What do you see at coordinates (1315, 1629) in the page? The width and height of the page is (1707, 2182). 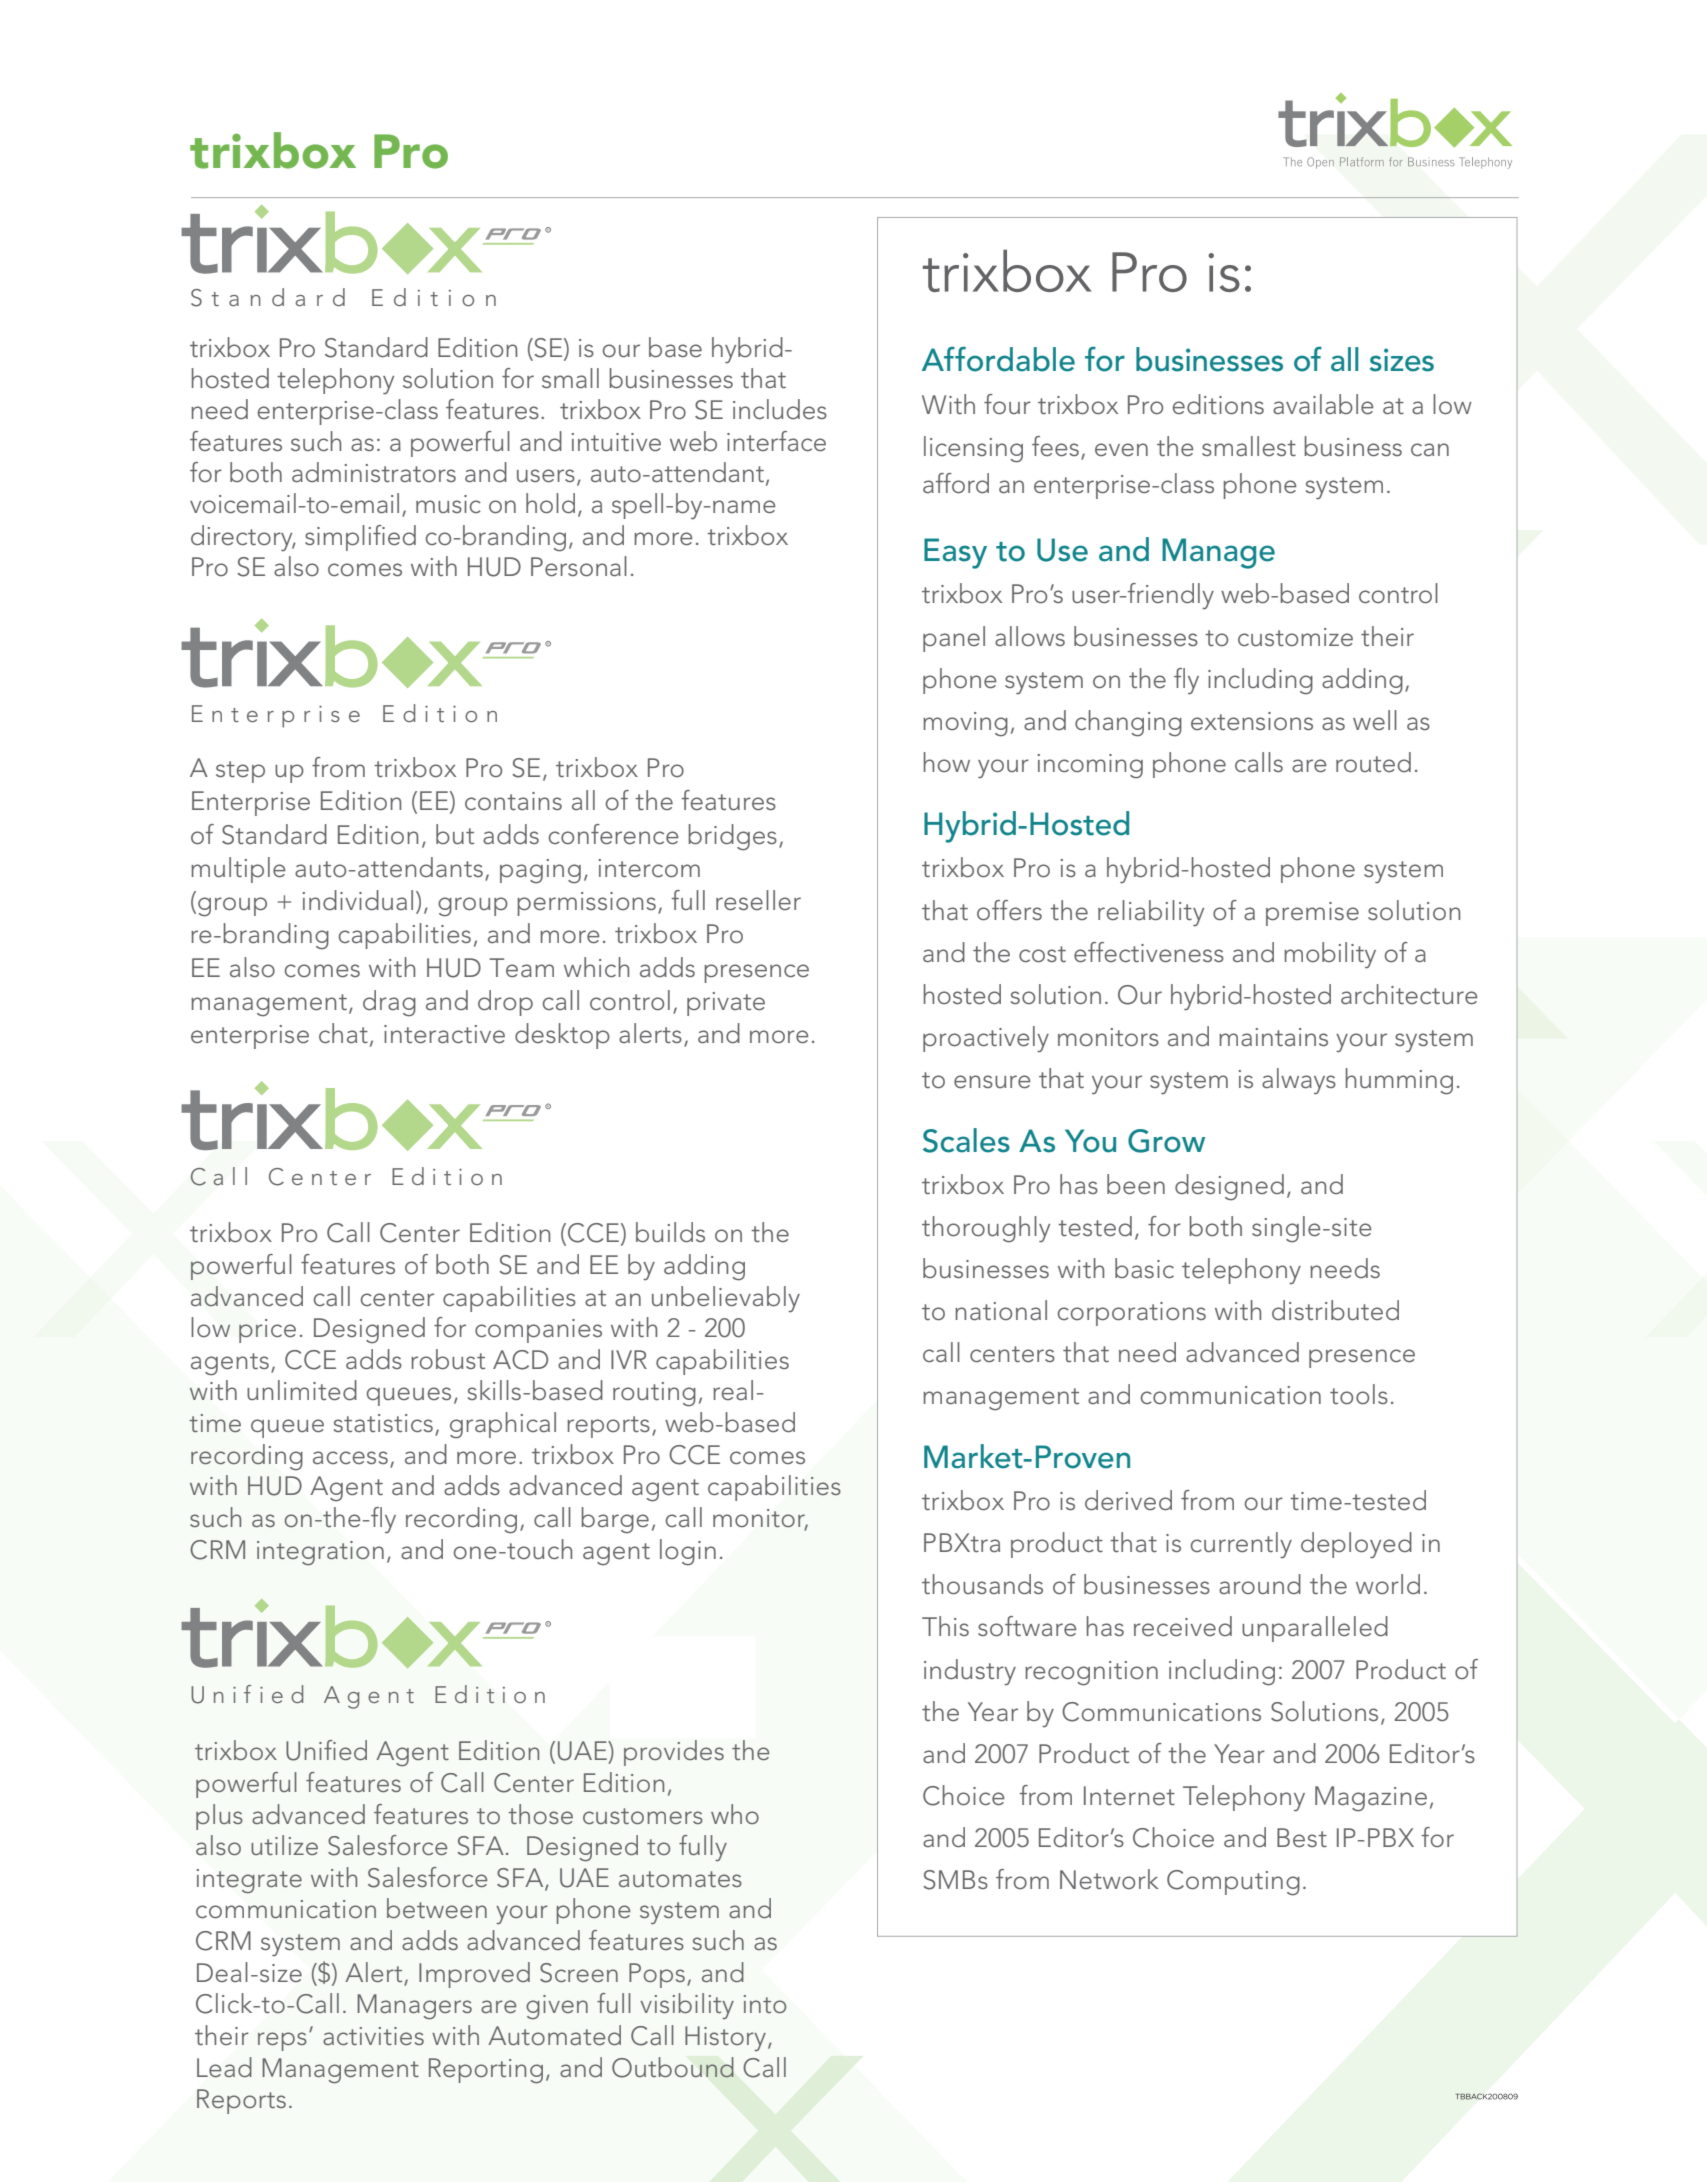 I see `unparalleled` at bounding box center [1315, 1629].
